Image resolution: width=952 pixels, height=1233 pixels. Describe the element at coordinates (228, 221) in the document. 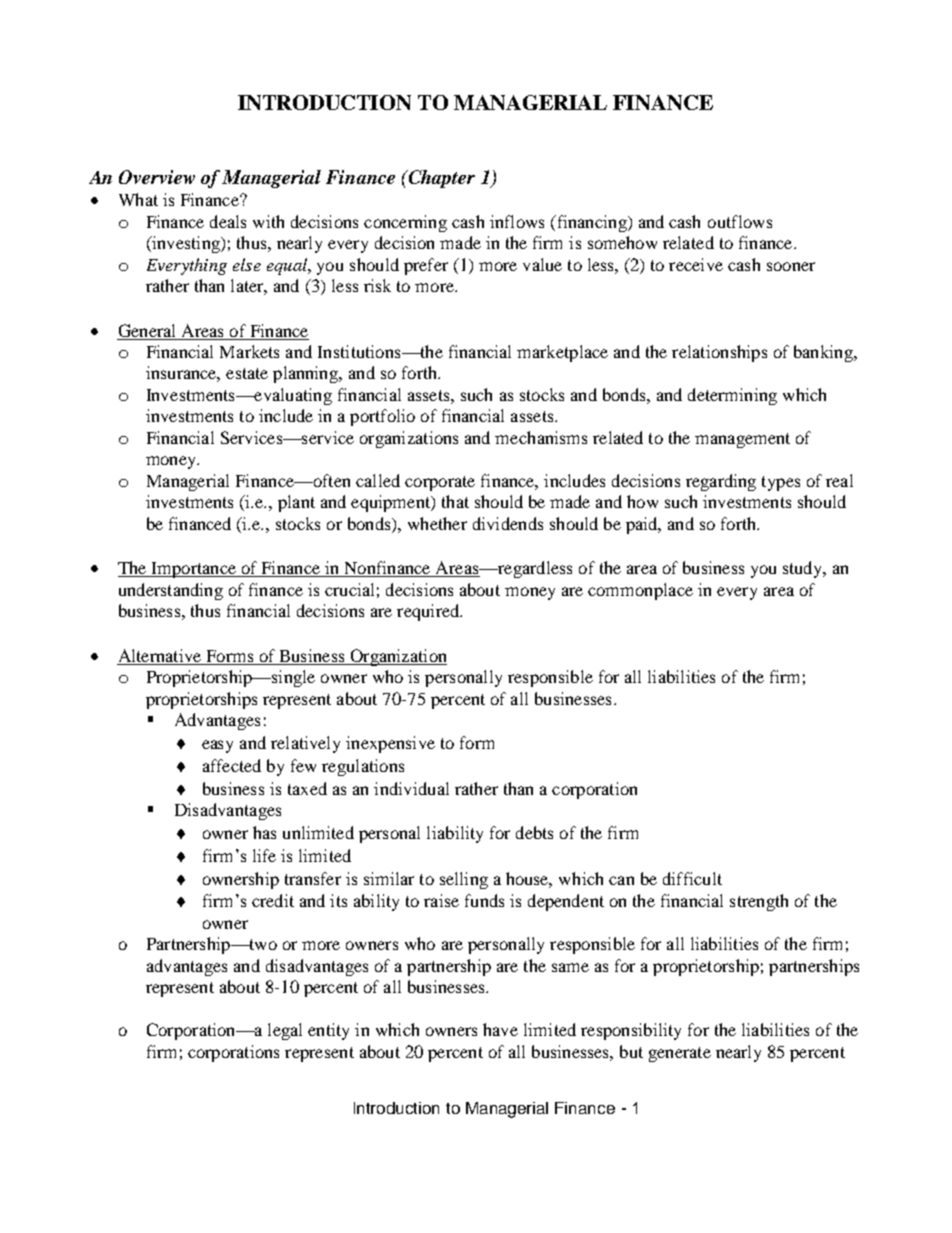

I see `deals` at that location.
